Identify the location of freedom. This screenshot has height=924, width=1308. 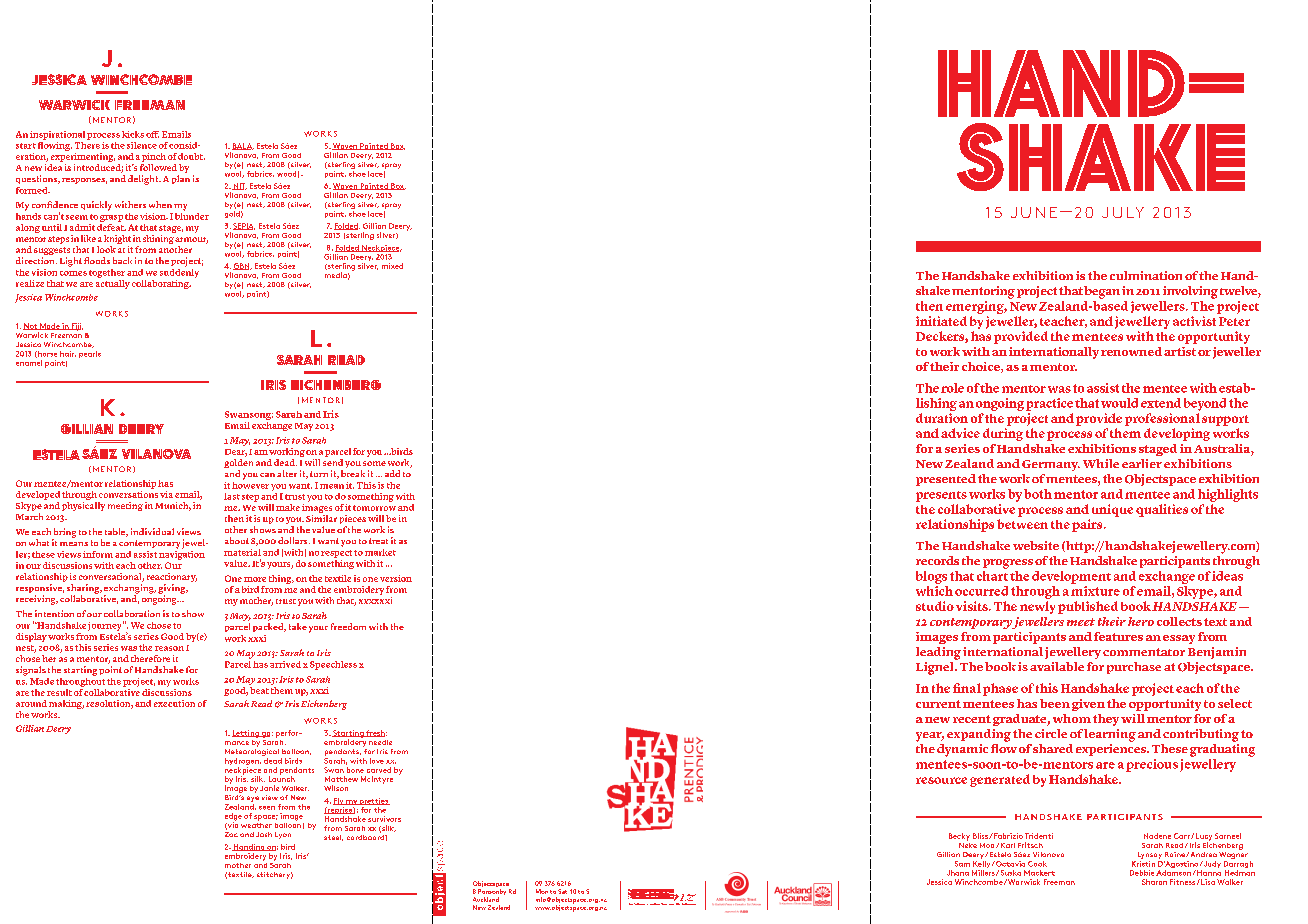
(348, 626).
